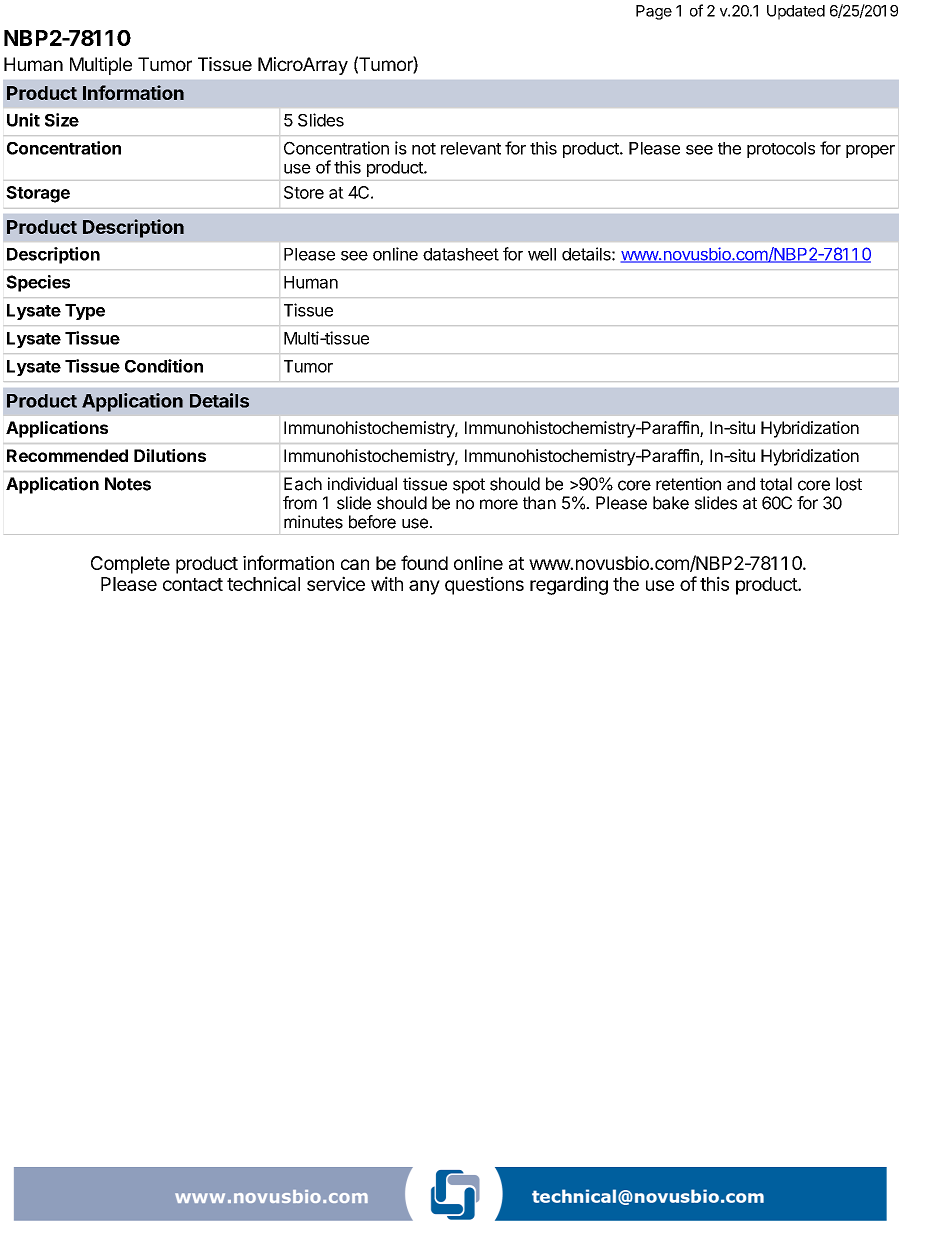 The width and height of the page is (952, 1233). What do you see at coordinates (424, 562) in the page?
I see `found` at bounding box center [424, 562].
